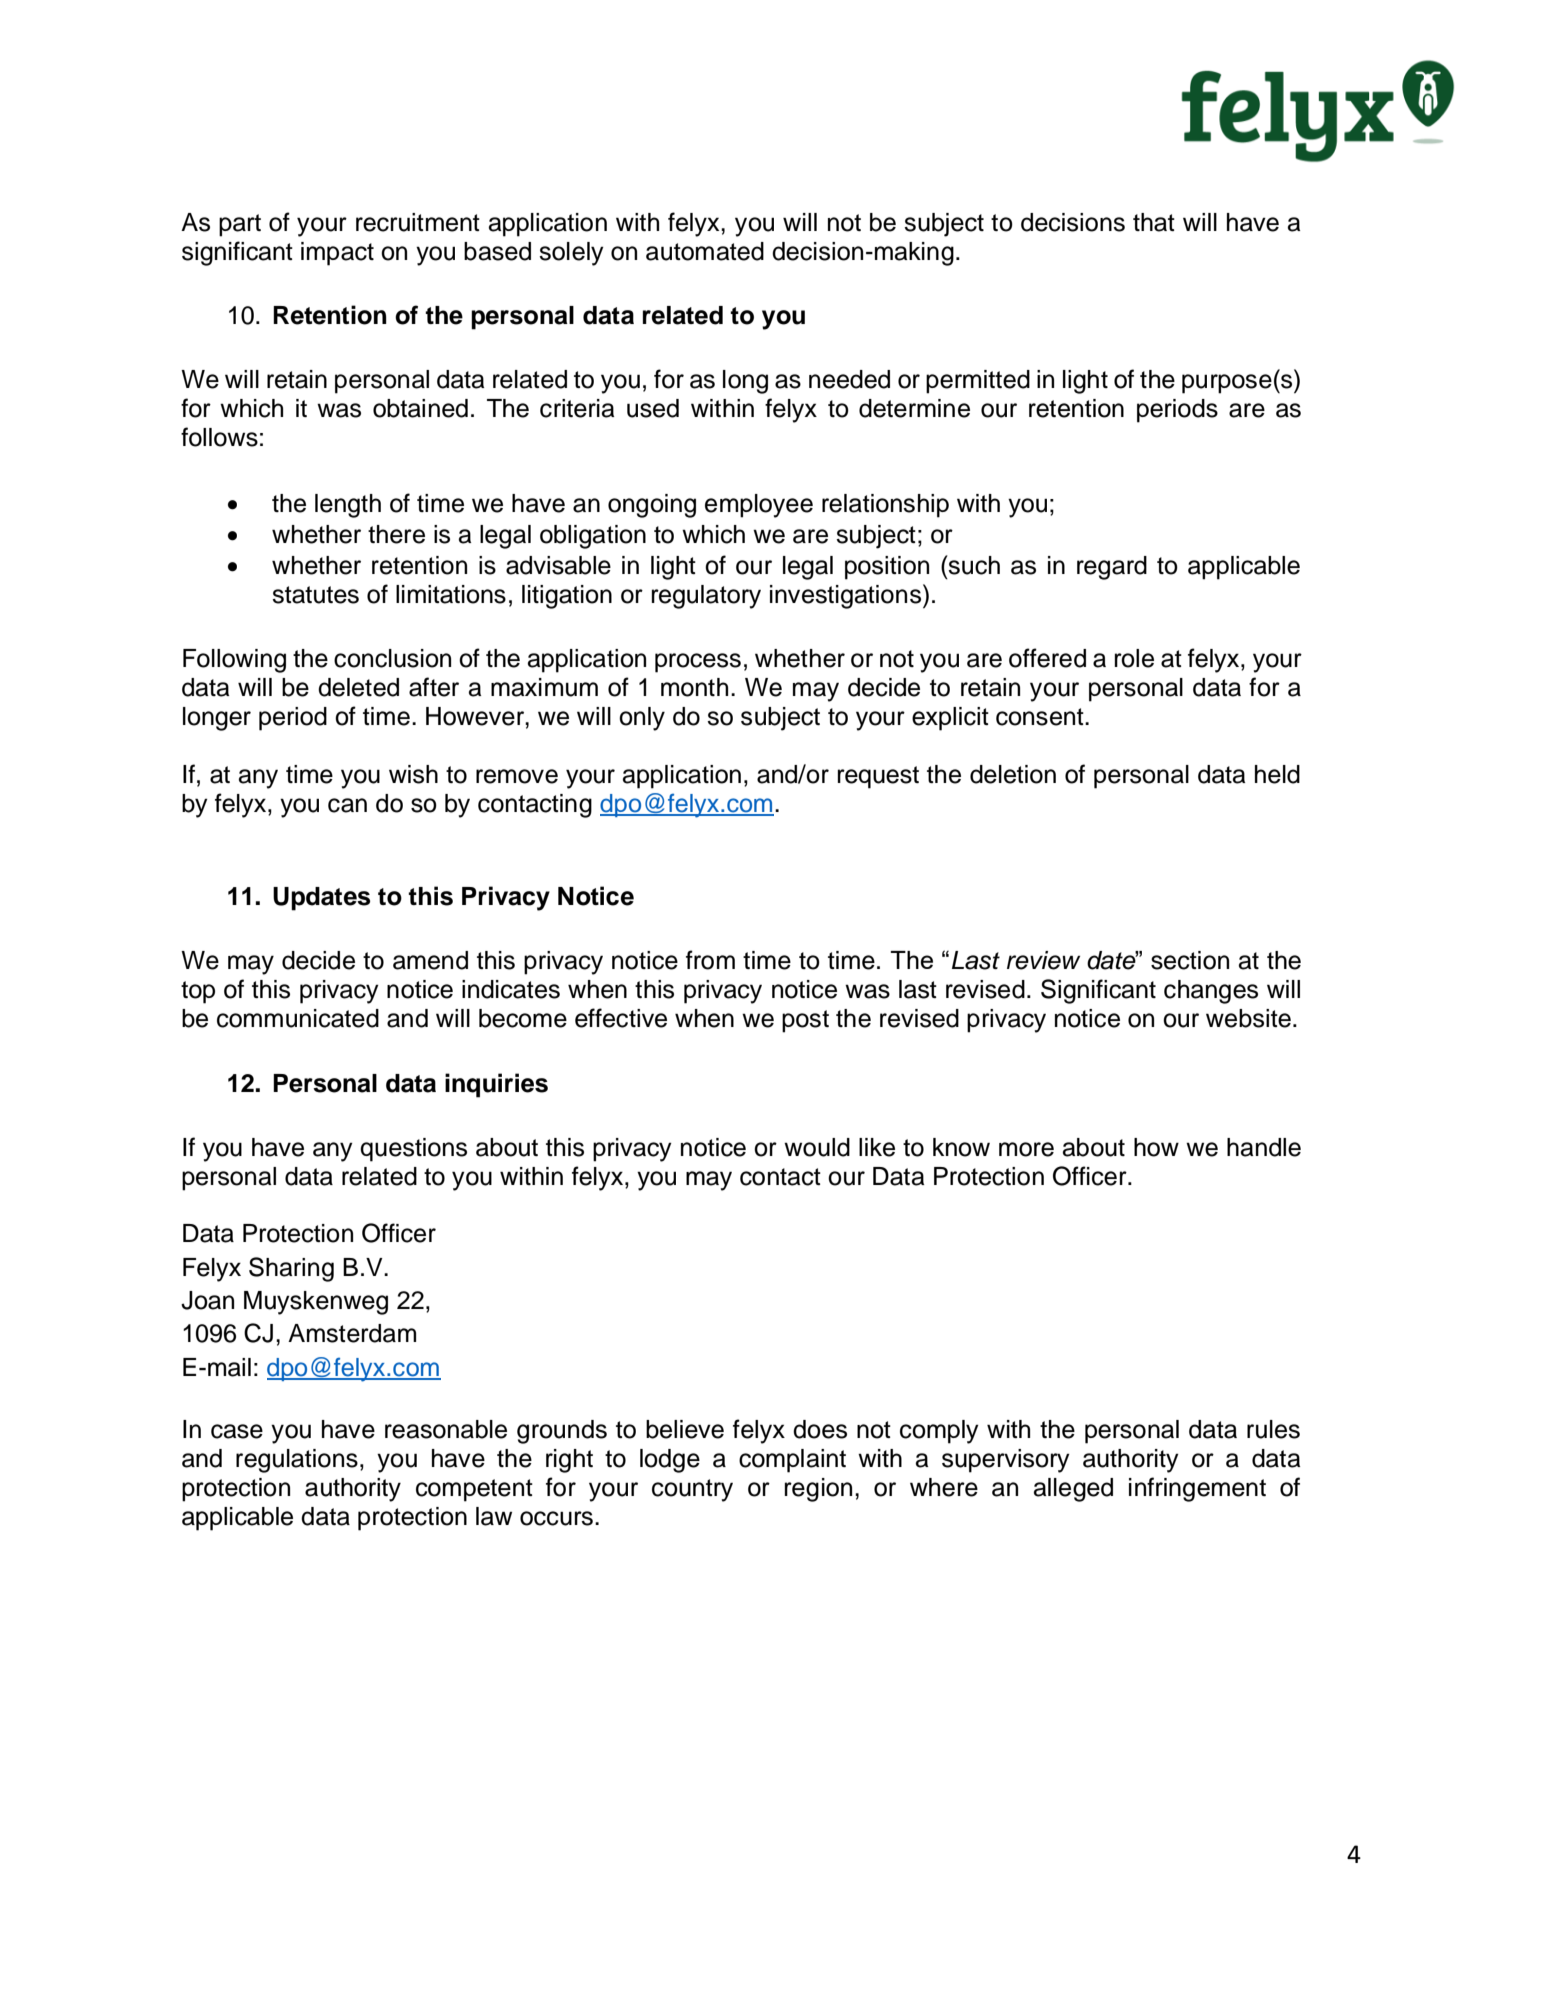 This page has width=1542, height=1995. I want to click on would, so click(817, 1147).
